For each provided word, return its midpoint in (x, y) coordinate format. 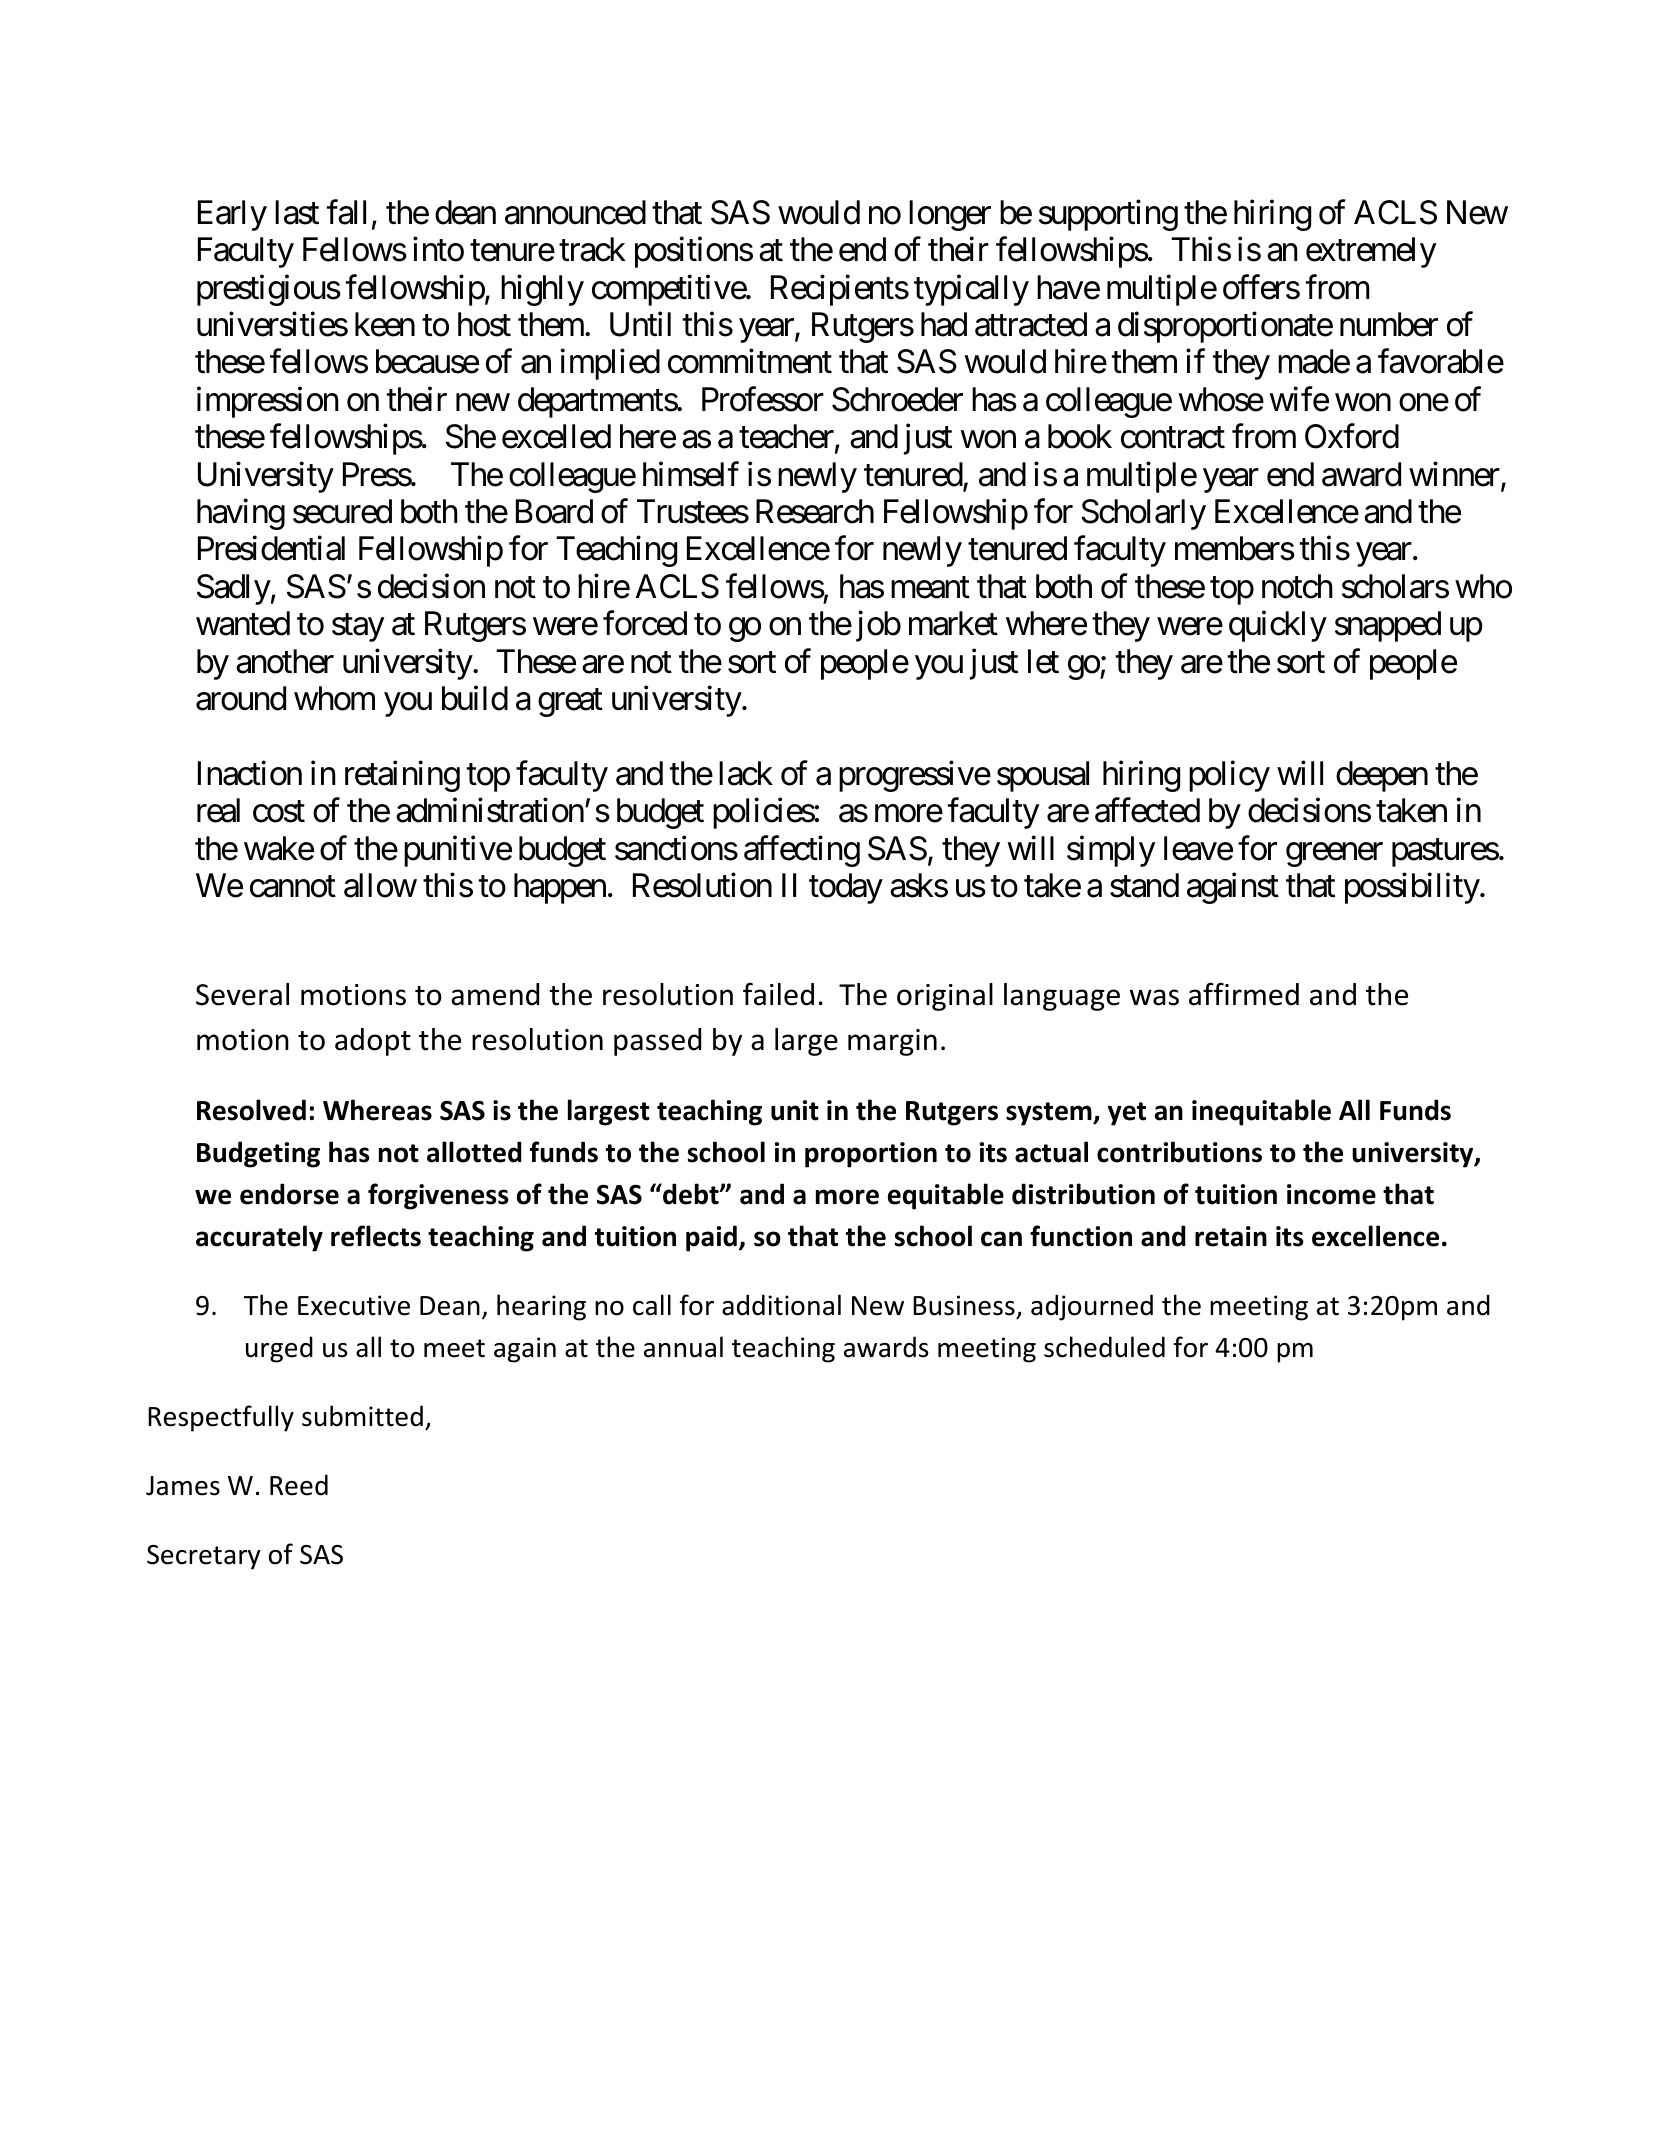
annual (683, 1347)
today (846, 888)
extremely (1371, 252)
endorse (289, 1194)
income (1331, 1194)
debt (691, 1194)
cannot (293, 887)
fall (346, 212)
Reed (299, 1485)
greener (1334, 855)
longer (950, 215)
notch (1297, 586)
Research (815, 511)
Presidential (271, 548)
